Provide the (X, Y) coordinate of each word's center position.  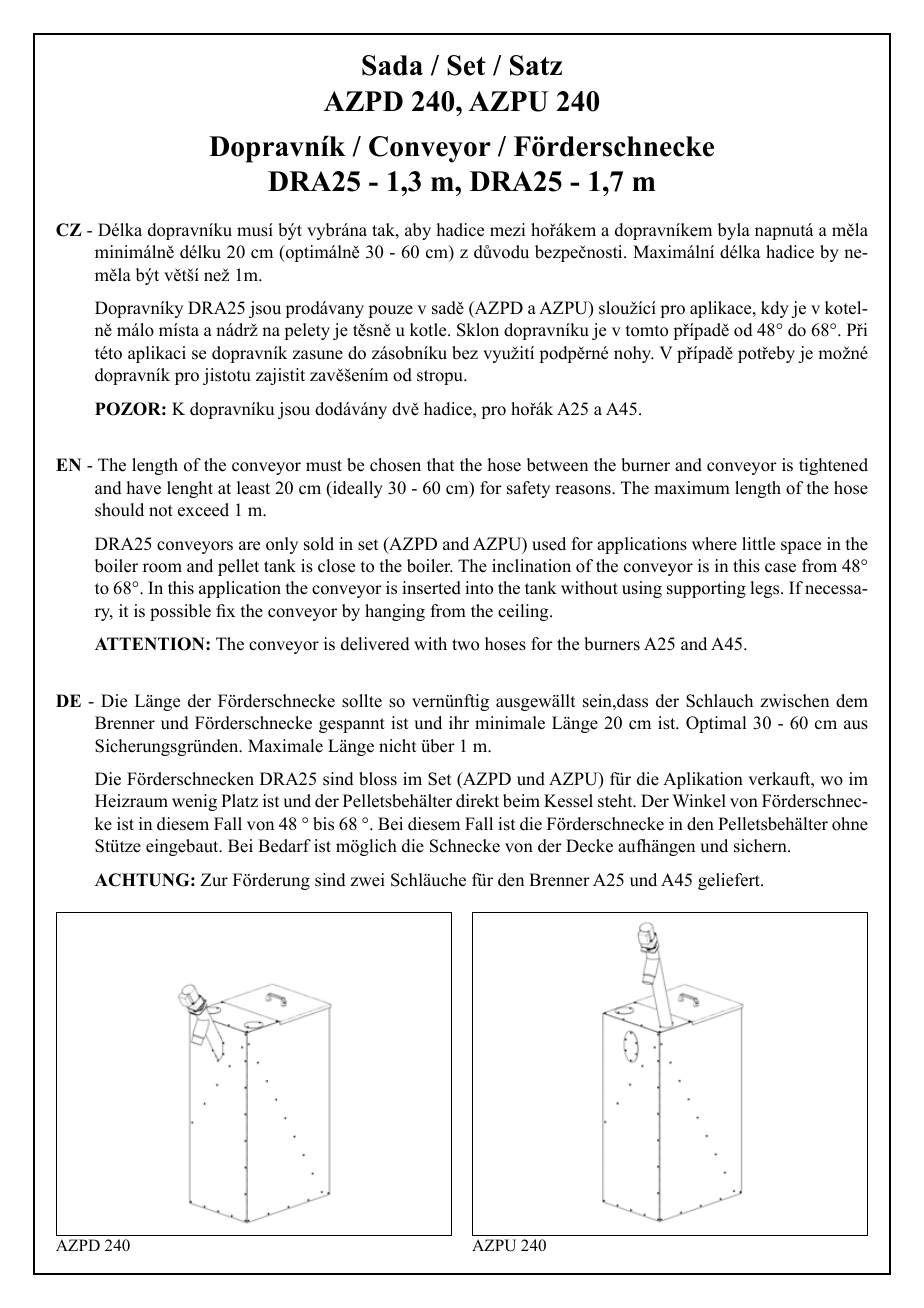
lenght (190, 489)
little (758, 544)
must (324, 466)
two (465, 645)
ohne (850, 824)
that (440, 464)
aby (418, 231)
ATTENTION (151, 644)
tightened (833, 466)
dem (852, 701)
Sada (392, 65)
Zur (214, 880)
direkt (477, 801)
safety (528, 489)
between (557, 465)
